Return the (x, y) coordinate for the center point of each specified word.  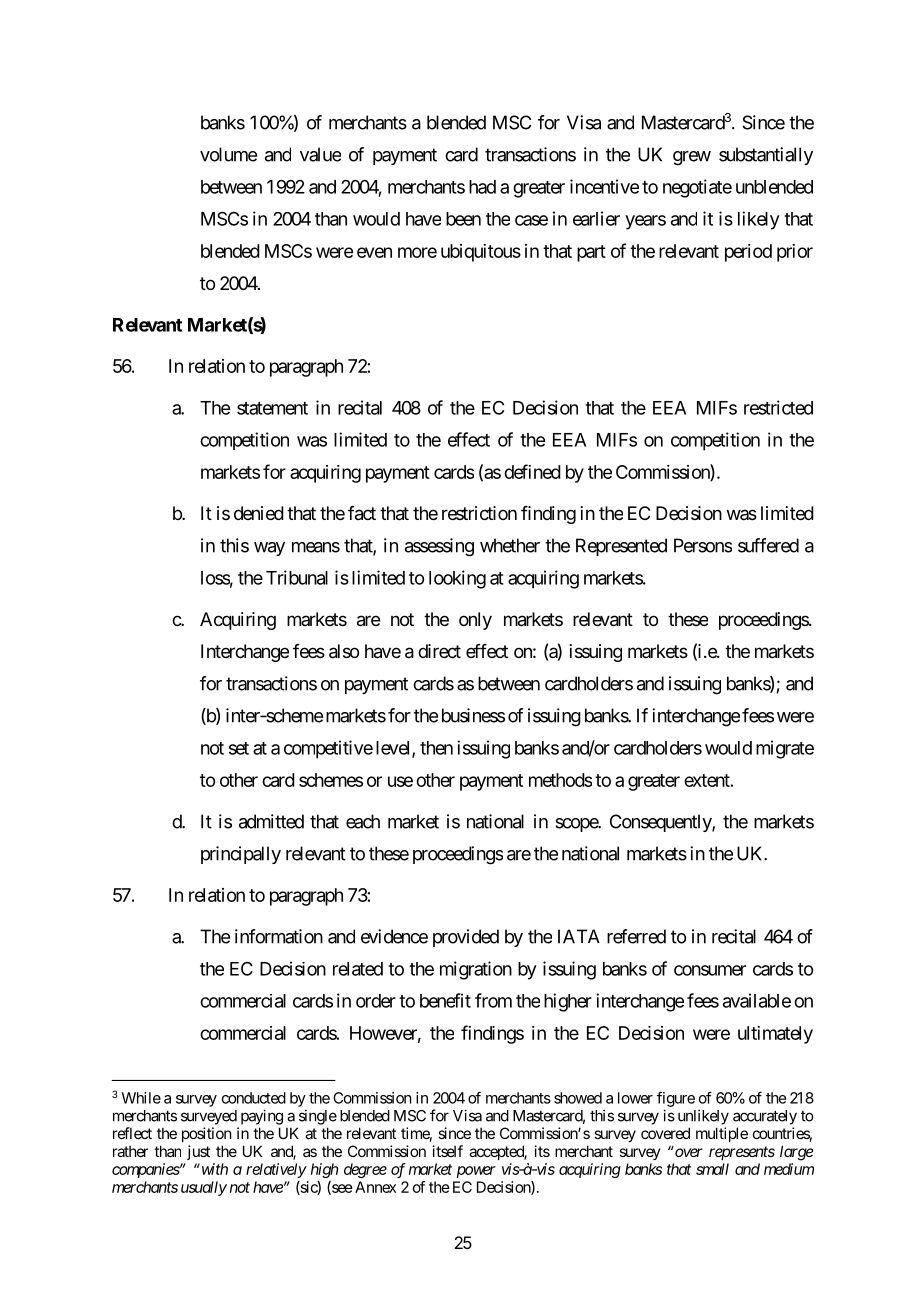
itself (448, 1151)
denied (259, 513)
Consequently (661, 823)
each (363, 821)
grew (692, 158)
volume (228, 154)
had (482, 187)
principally (241, 855)
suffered (768, 545)
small (712, 1169)
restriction (479, 513)
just (198, 1152)
